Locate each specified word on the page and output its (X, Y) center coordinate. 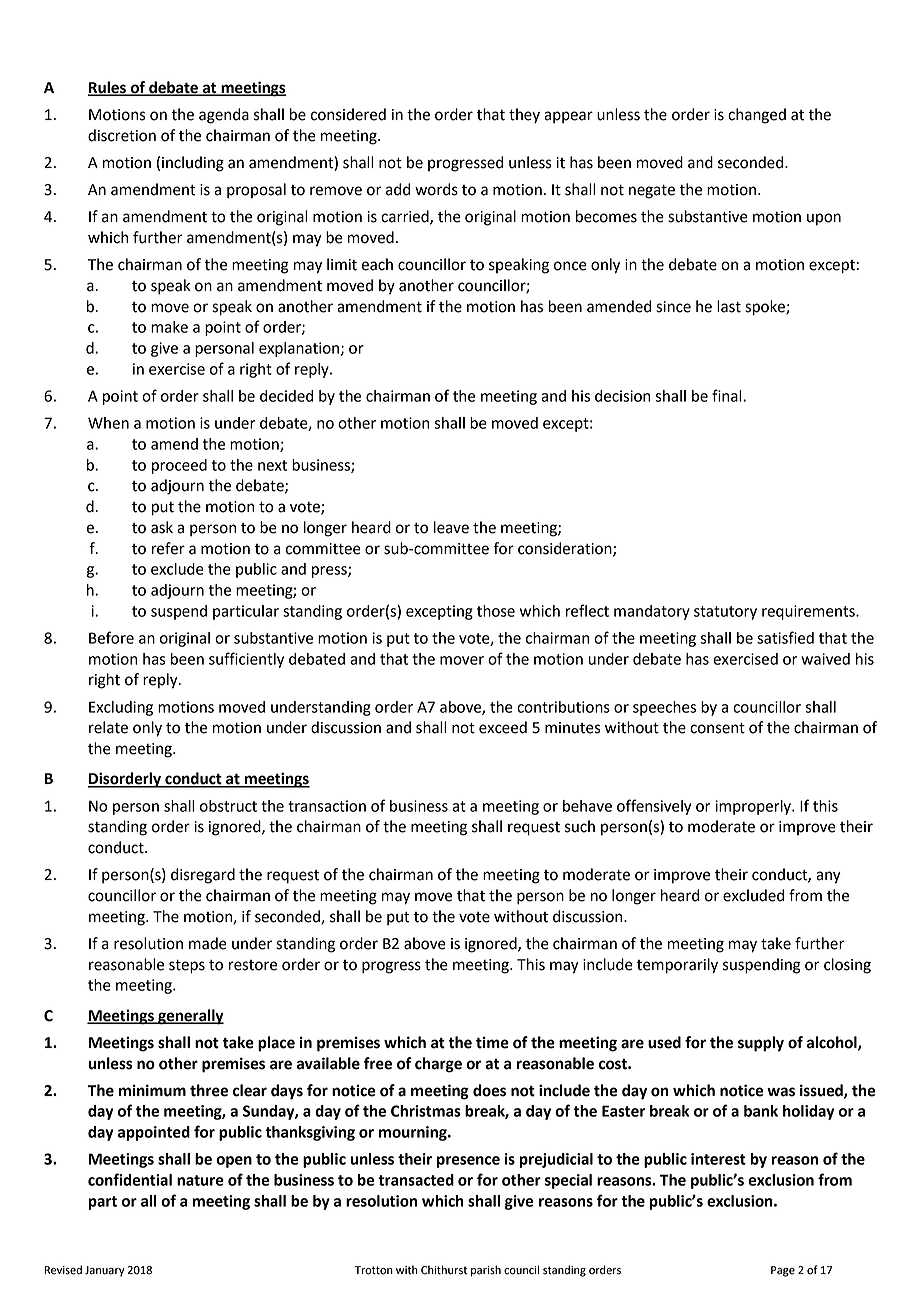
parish (486, 1271)
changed (757, 116)
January (105, 1271)
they (524, 116)
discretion (122, 135)
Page (783, 1271)
